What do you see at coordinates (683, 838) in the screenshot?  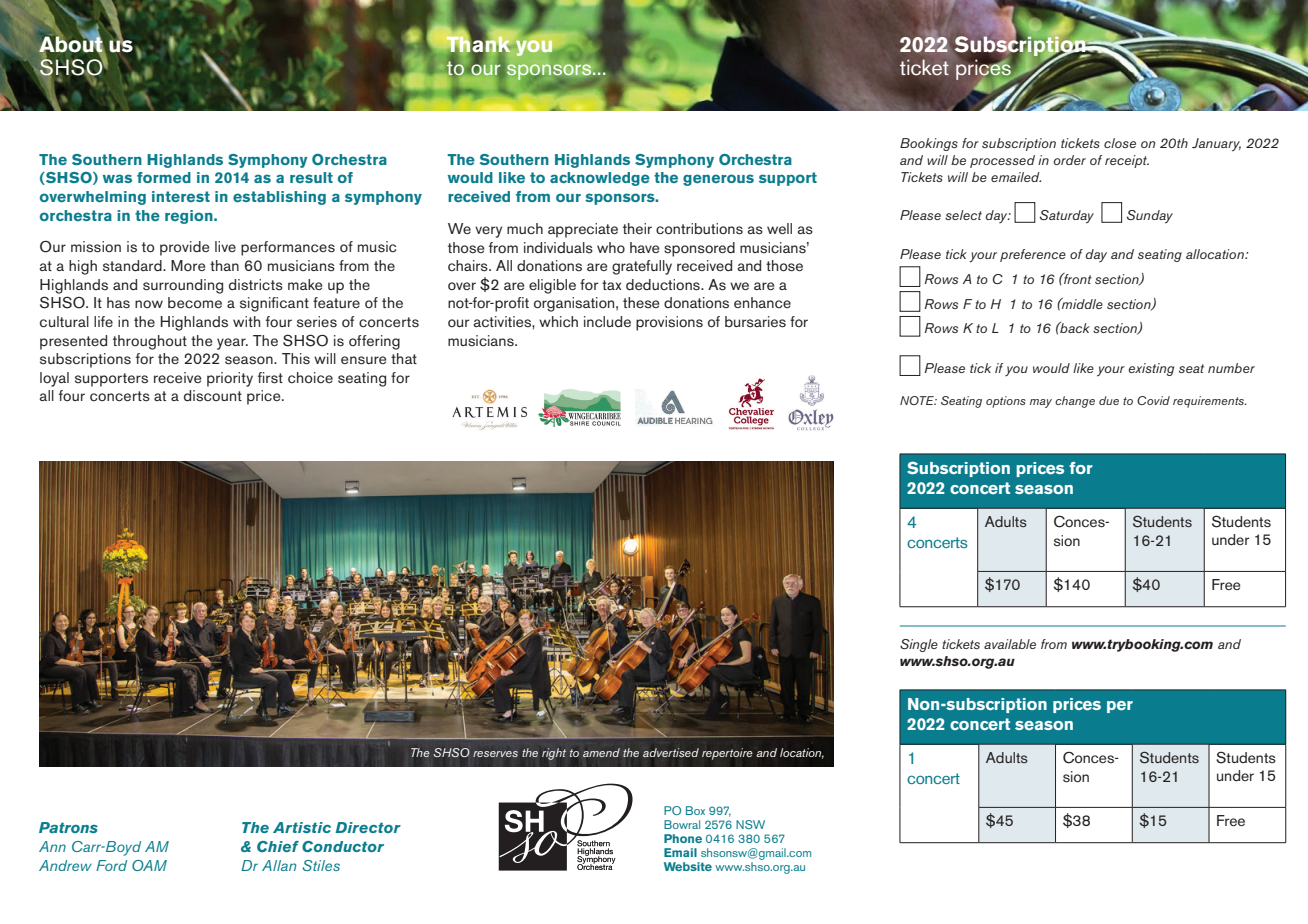 I see `Phone` at bounding box center [683, 838].
